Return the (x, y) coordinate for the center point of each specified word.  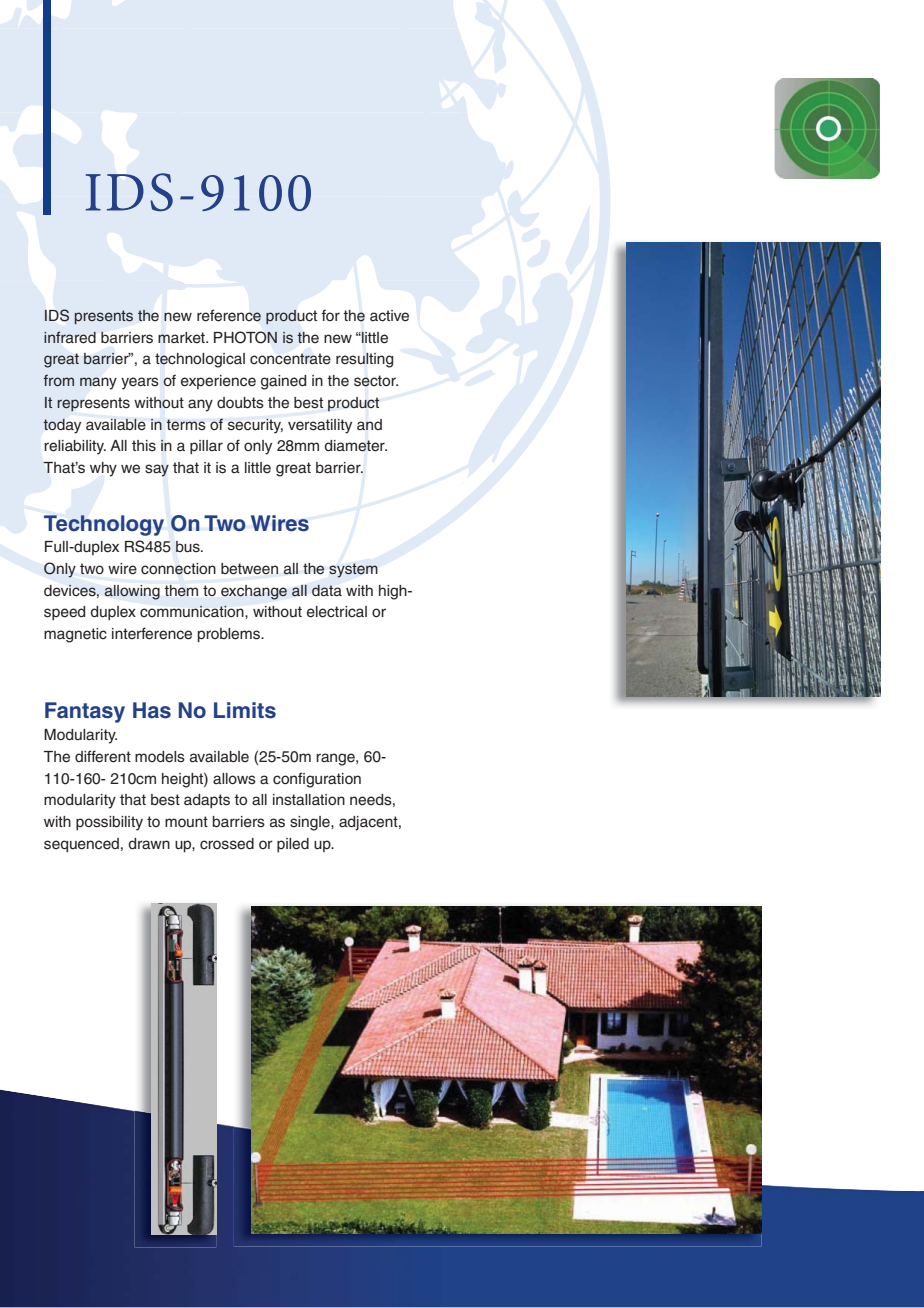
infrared (70, 337)
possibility (109, 823)
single (311, 823)
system (353, 570)
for (330, 315)
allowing (132, 592)
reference (229, 315)
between (249, 569)
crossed (227, 844)
